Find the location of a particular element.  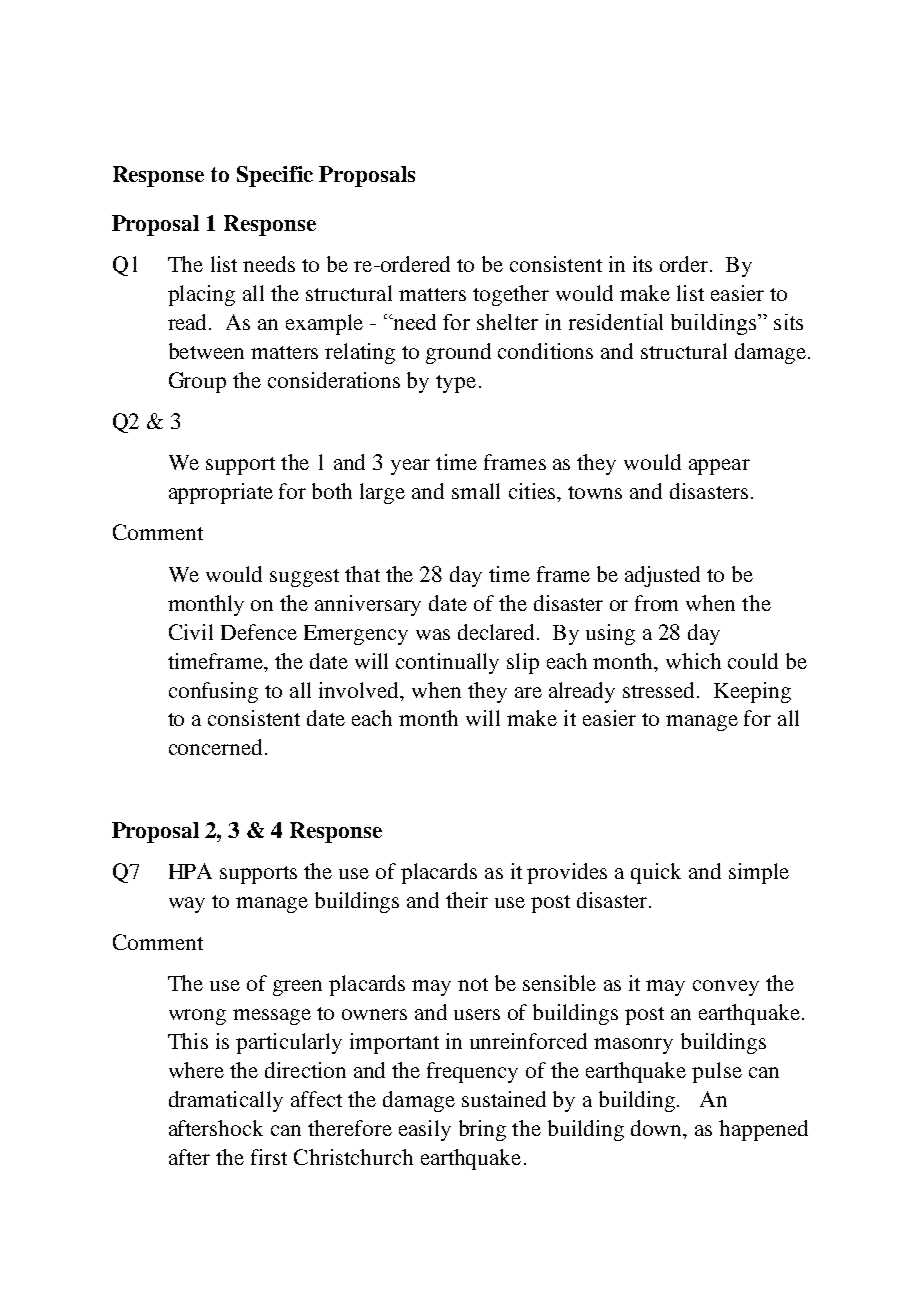

appropriate is located at coordinates (221, 493).
